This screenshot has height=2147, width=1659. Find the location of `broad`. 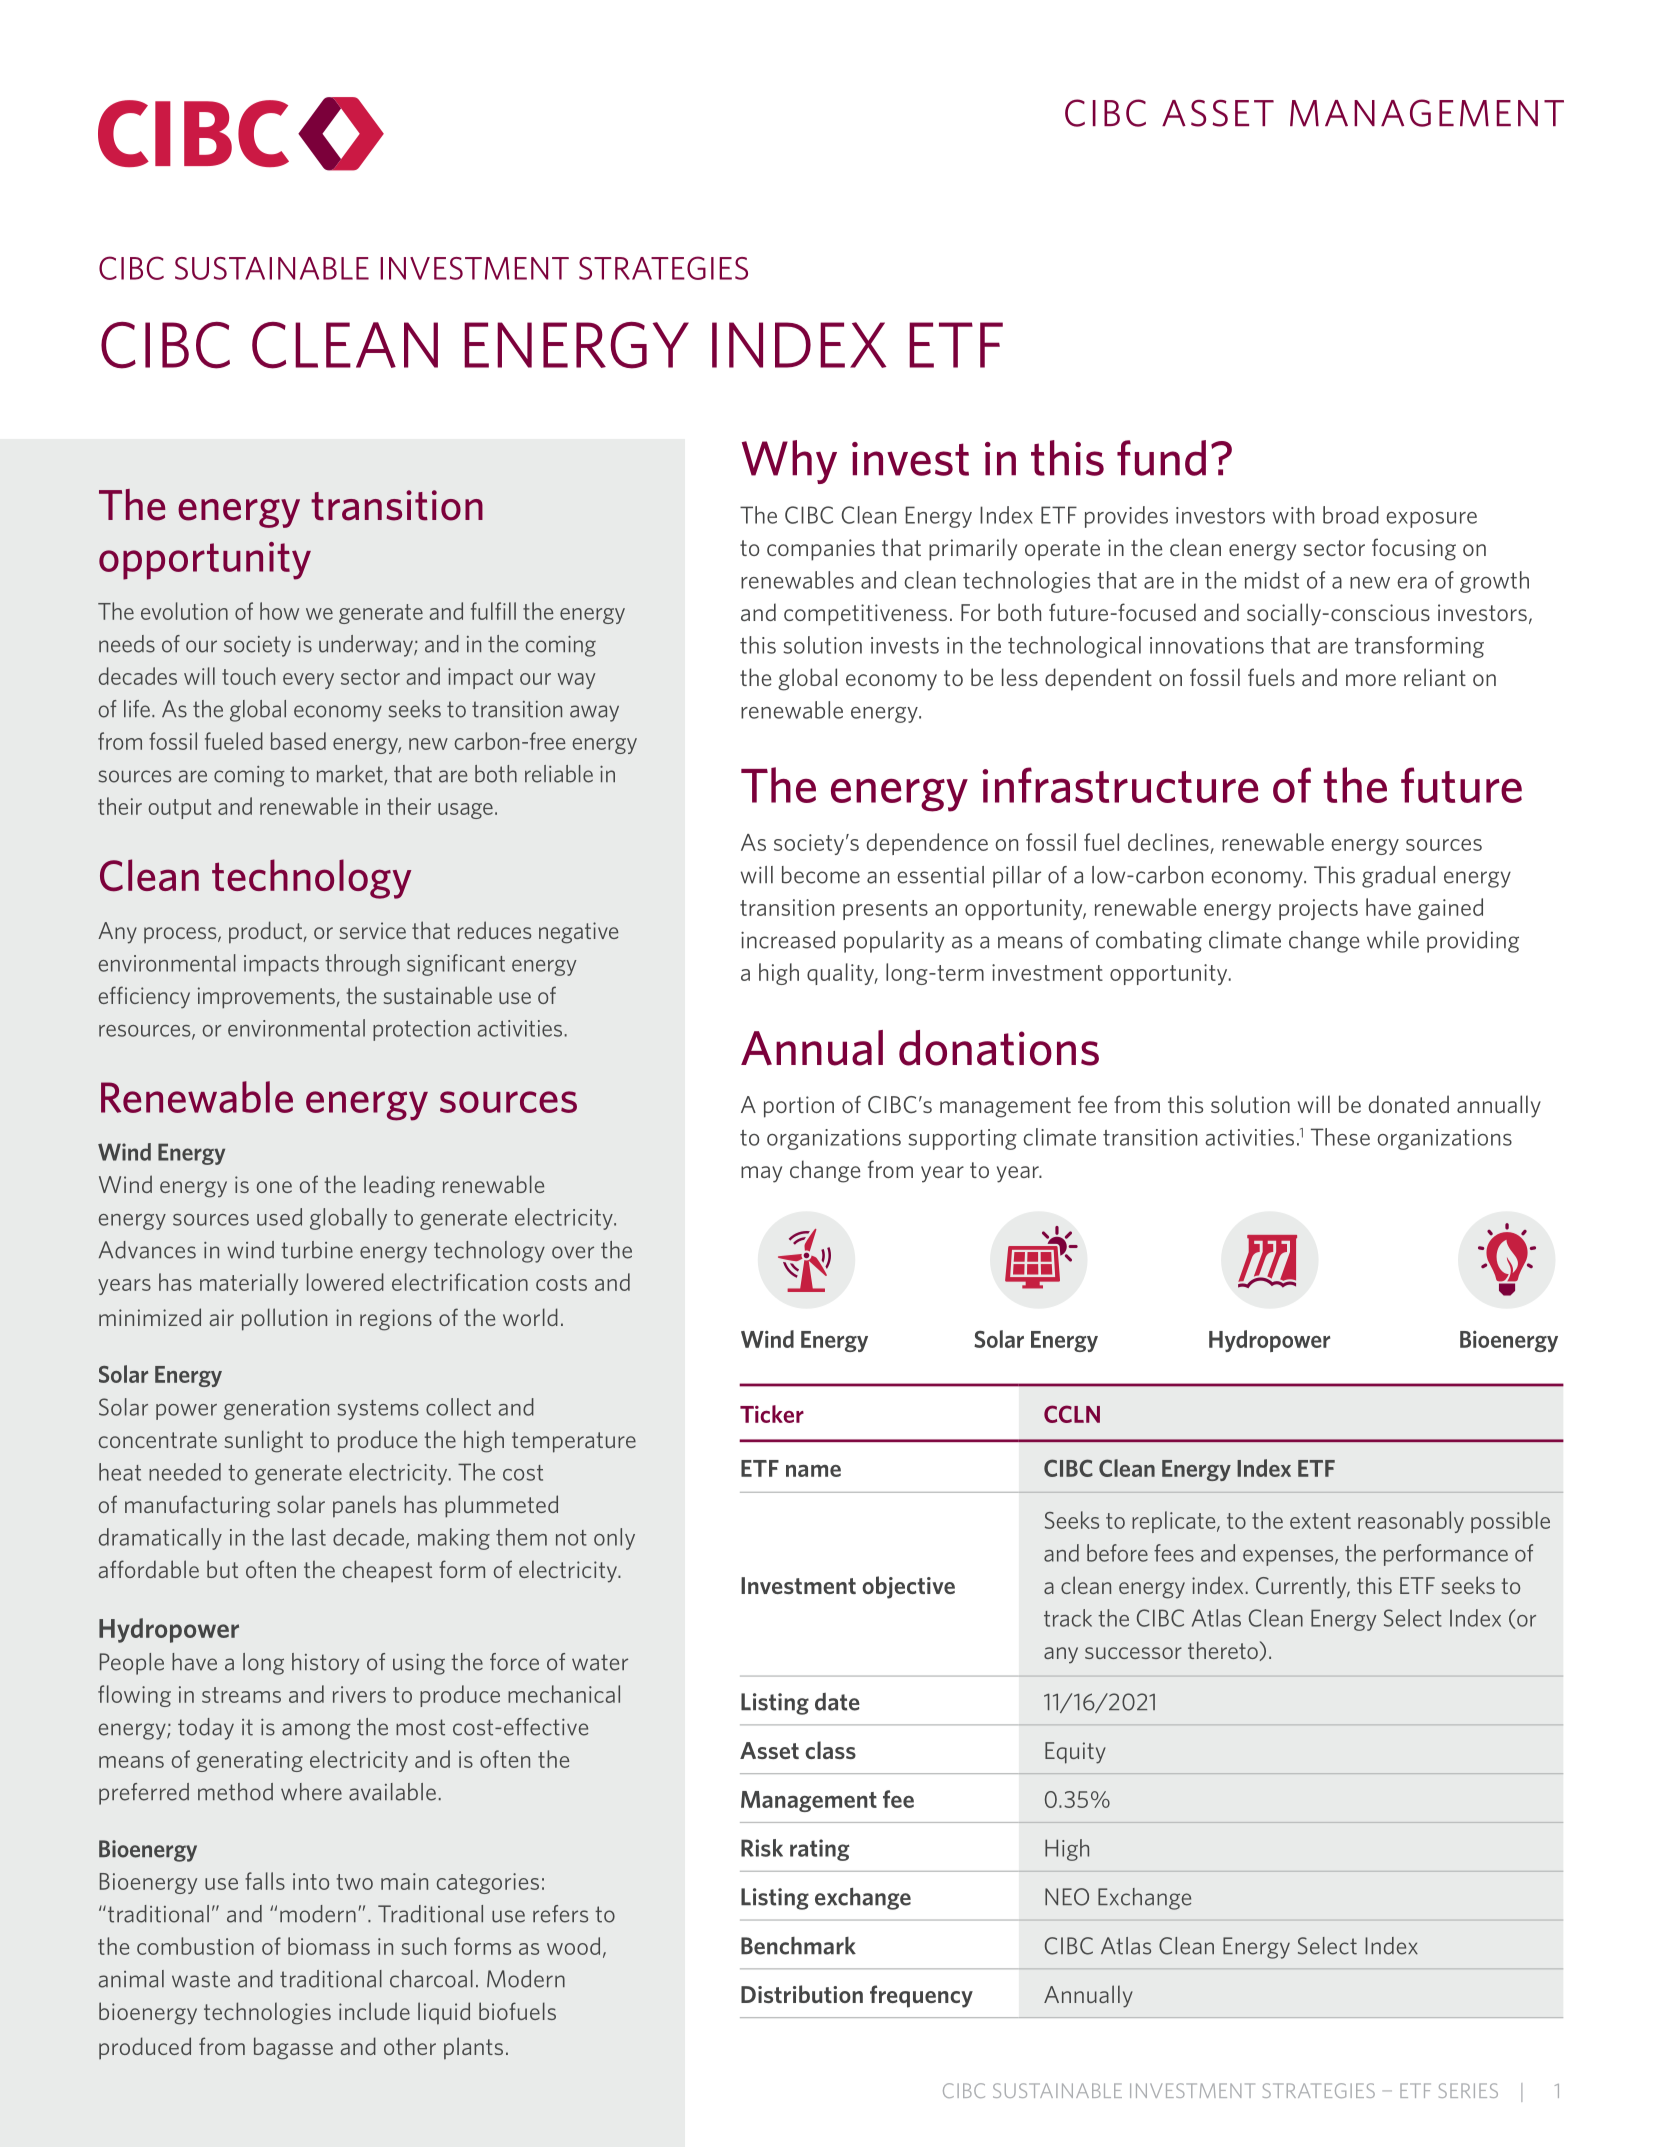

broad is located at coordinates (1351, 515).
